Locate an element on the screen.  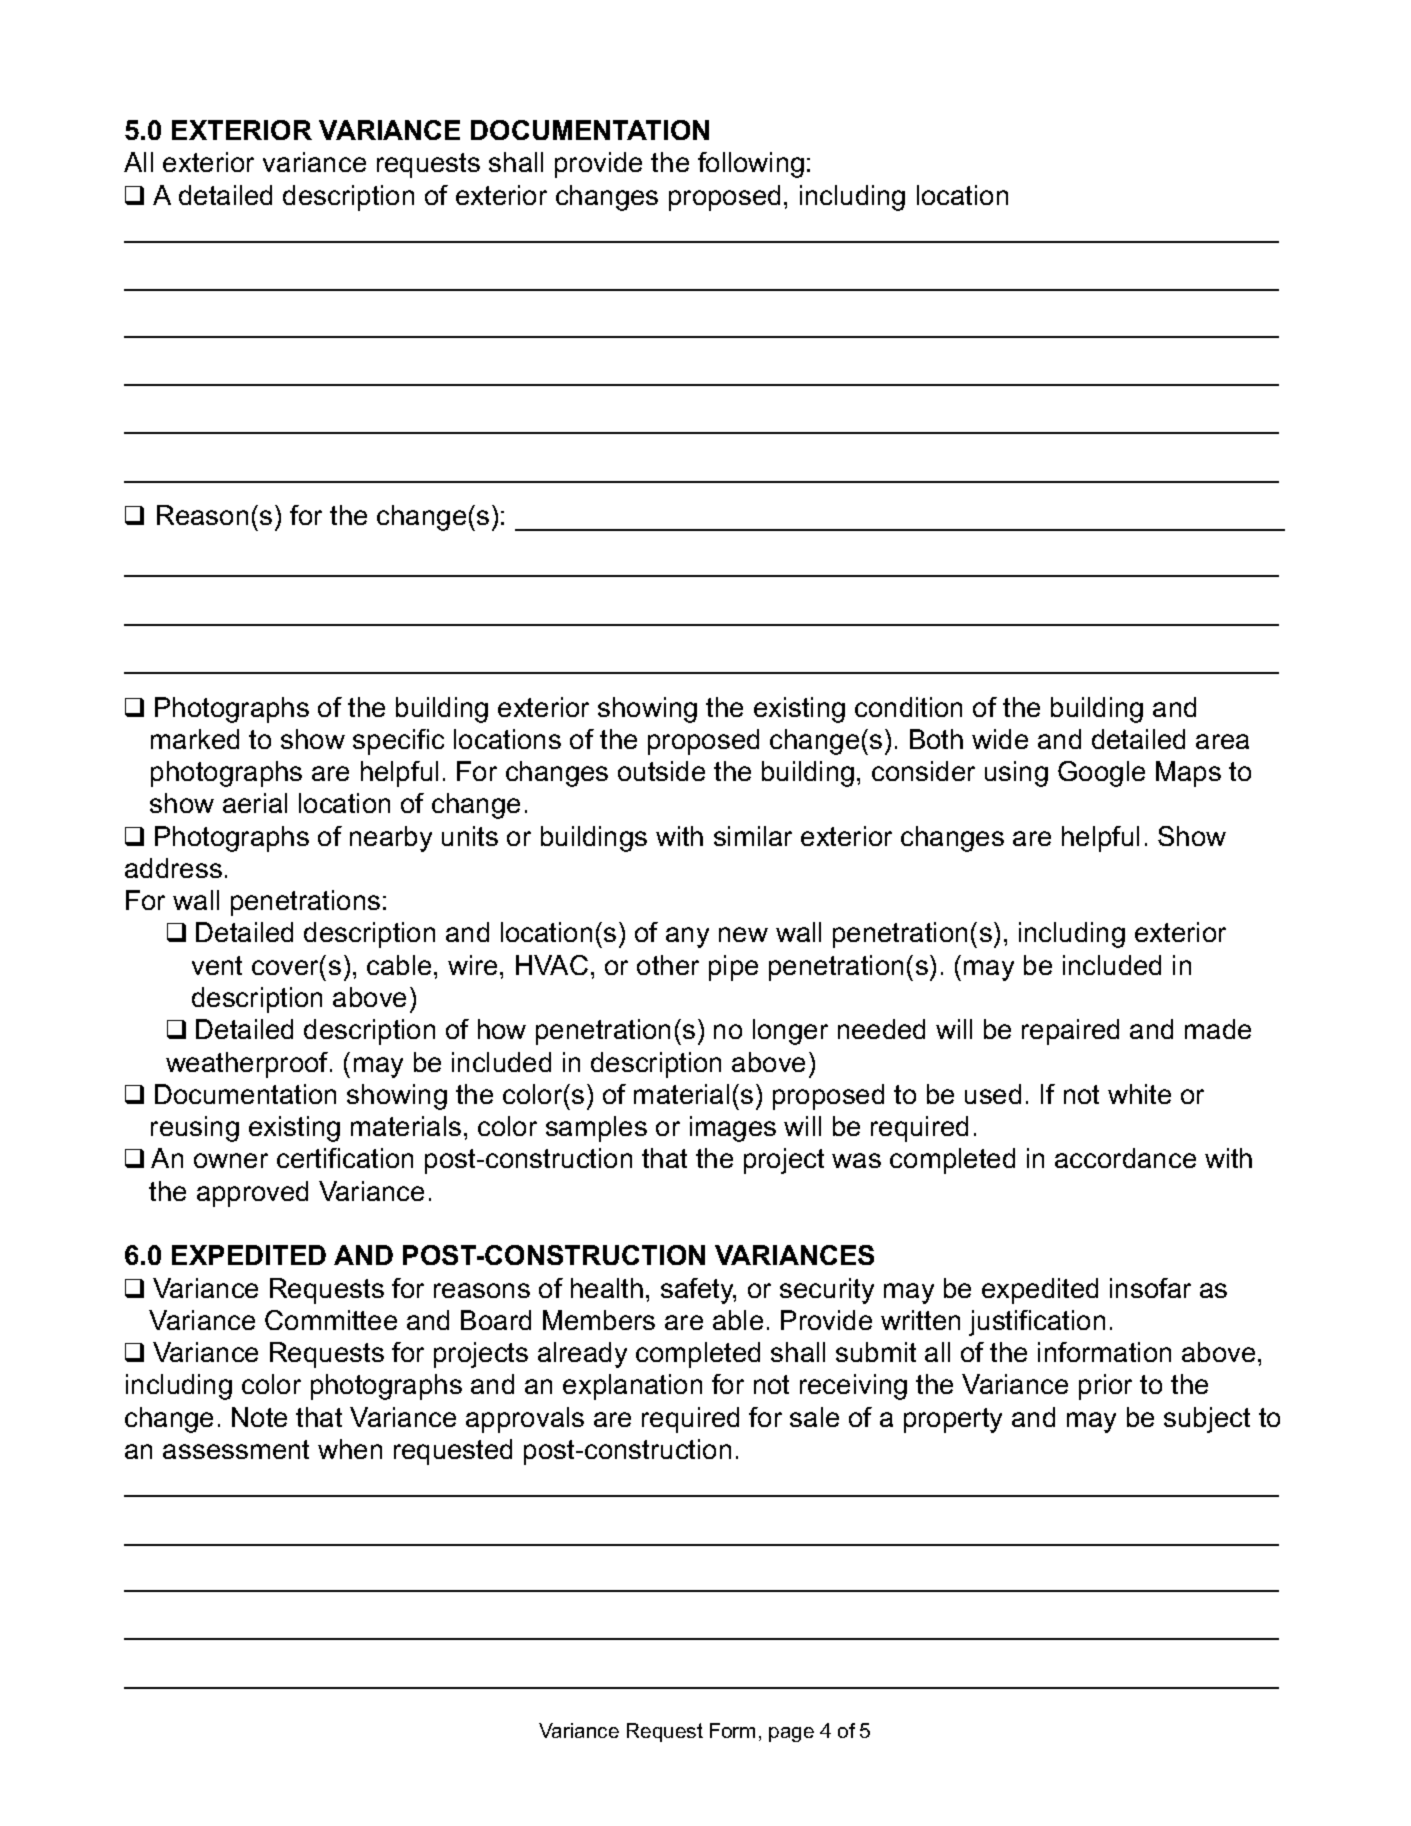
following is located at coordinates (751, 165).
